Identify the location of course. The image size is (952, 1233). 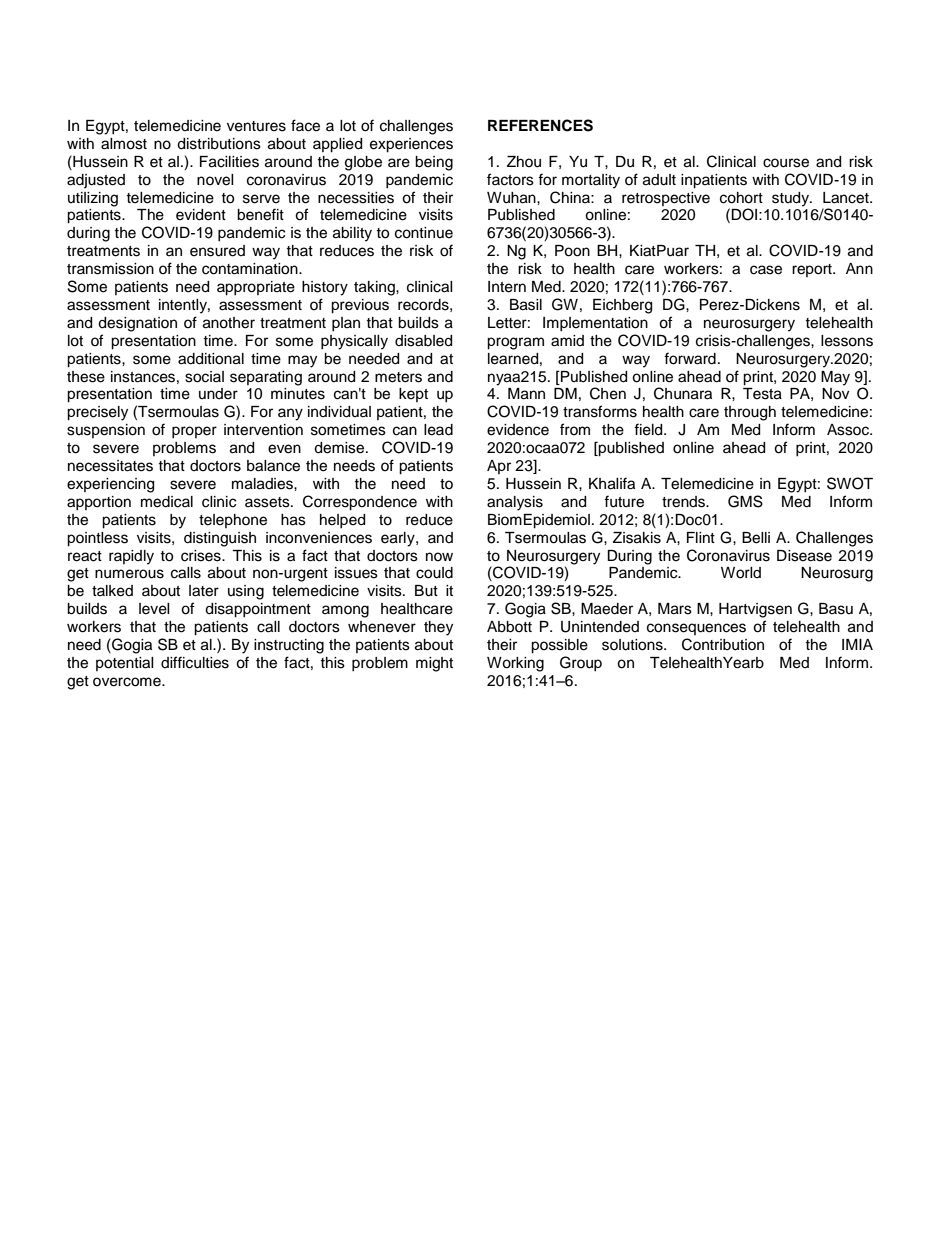
(786, 163).
